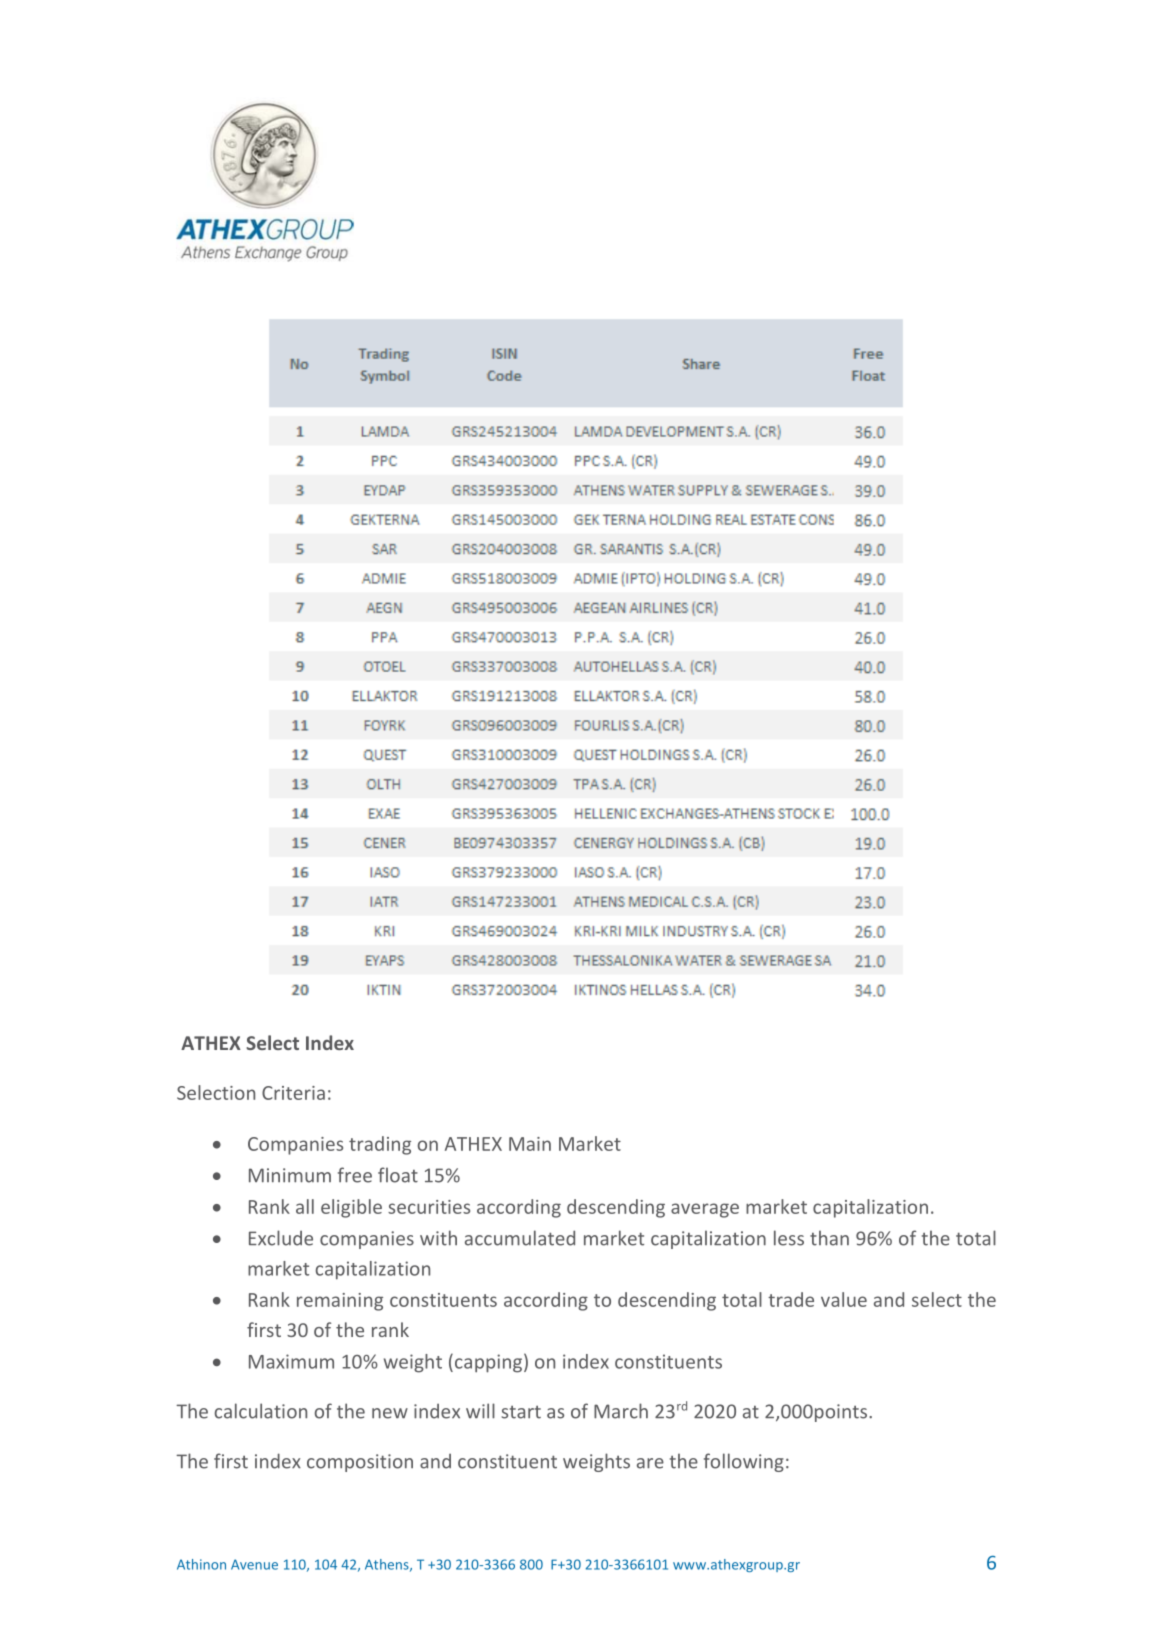 The height and width of the page is (1651, 1167). What do you see at coordinates (621, 1411) in the page?
I see `March` at bounding box center [621, 1411].
